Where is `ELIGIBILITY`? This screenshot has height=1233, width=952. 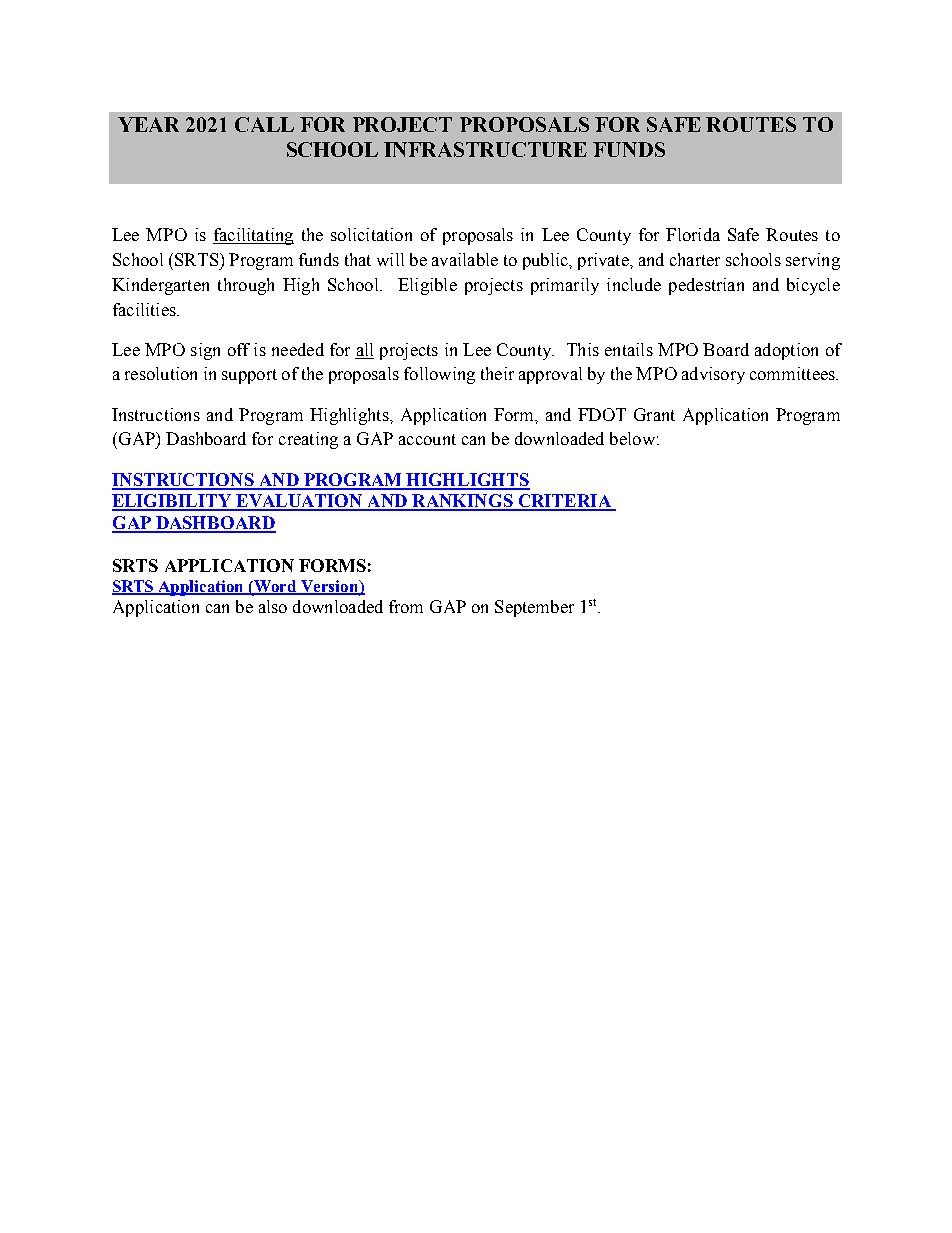
ELIGIBILITY is located at coordinates (173, 502).
